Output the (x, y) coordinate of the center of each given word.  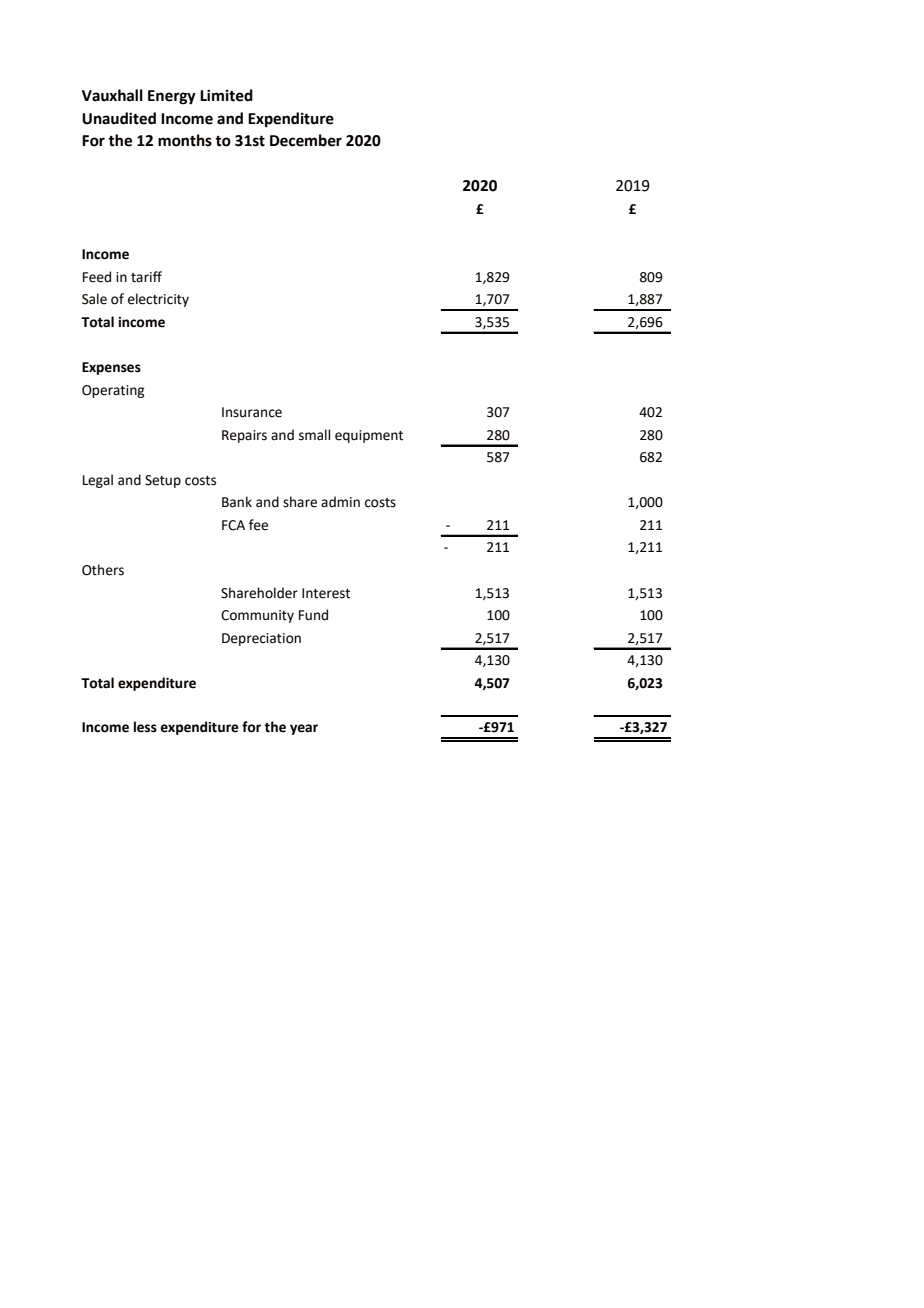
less (145, 727)
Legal (98, 481)
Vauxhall (112, 95)
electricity (158, 300)
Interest (326, 593)
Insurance (252, 412)
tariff (146, 277)
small (315, 435)
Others (103, 570)
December (306, 140)
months (185, 140)
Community (257, 616)
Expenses (111, 368)
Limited (226, 95)
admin (340, 502)
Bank (237, 502)
